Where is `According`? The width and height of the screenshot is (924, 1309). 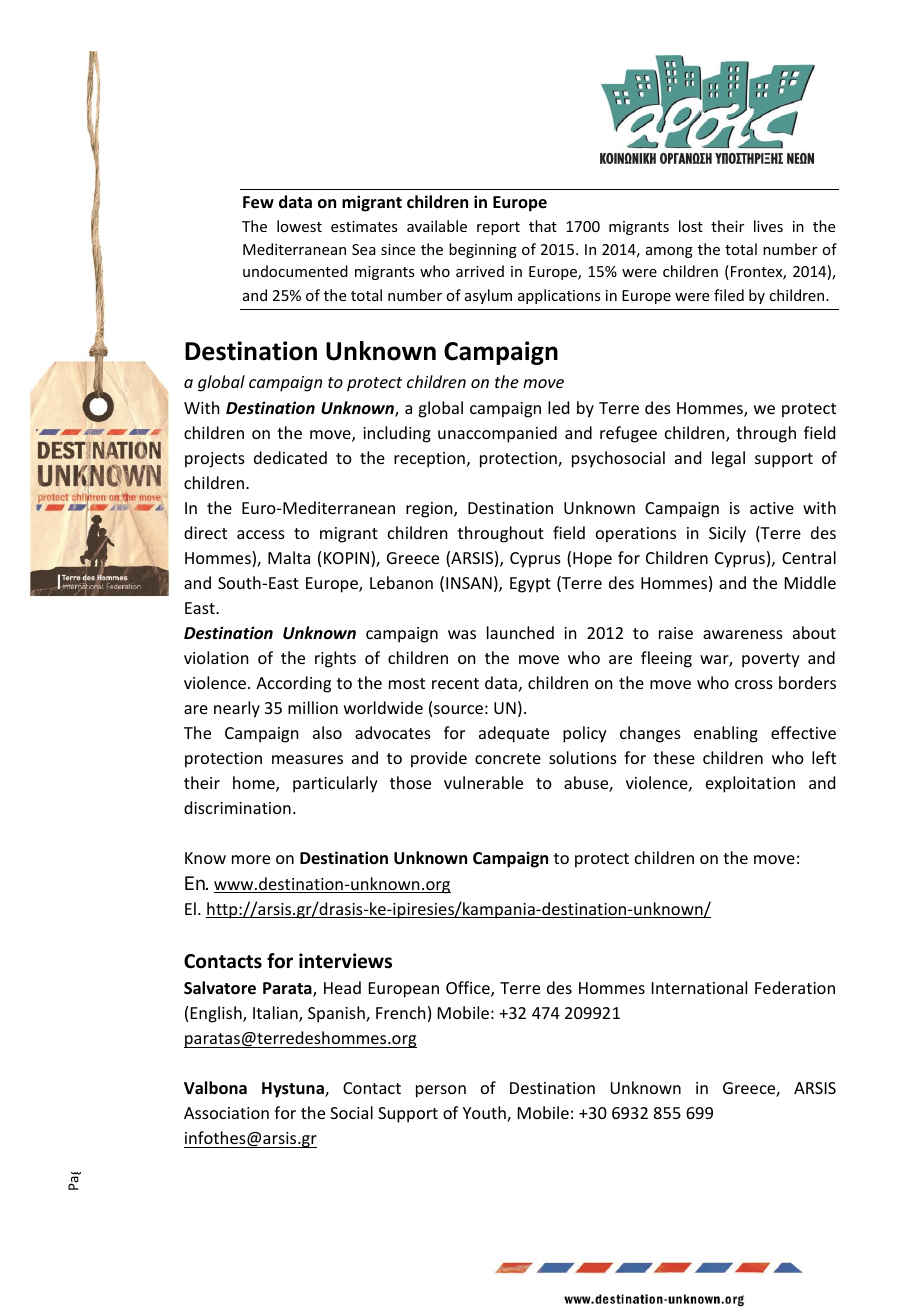
According is located at coordinates (293, 684).
